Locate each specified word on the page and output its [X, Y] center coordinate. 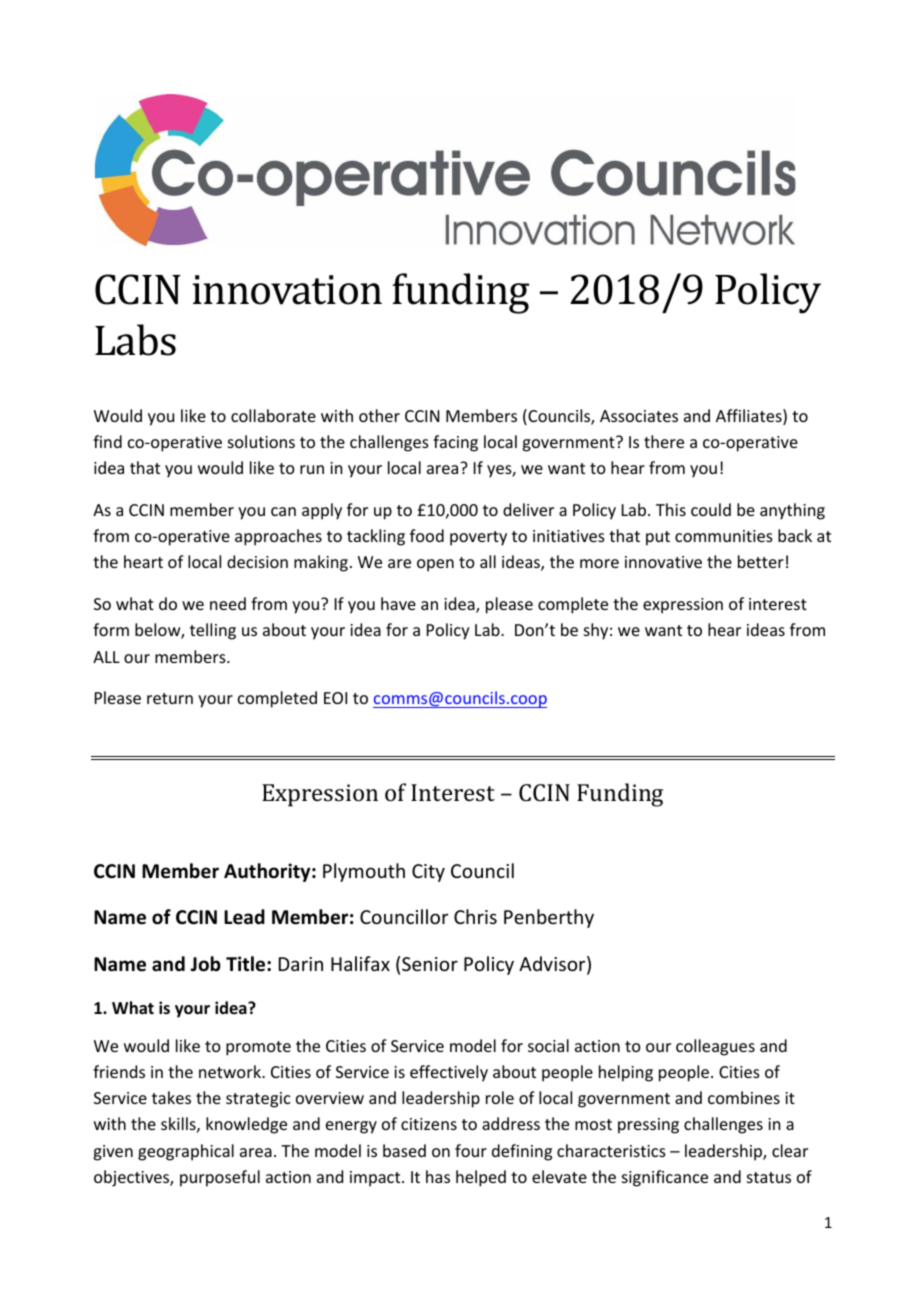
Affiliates [750, 417]
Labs [135, 340]
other [379, 415]
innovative [663, 562]
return [170, 698]
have [398, 603]
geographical [186, 1152]
